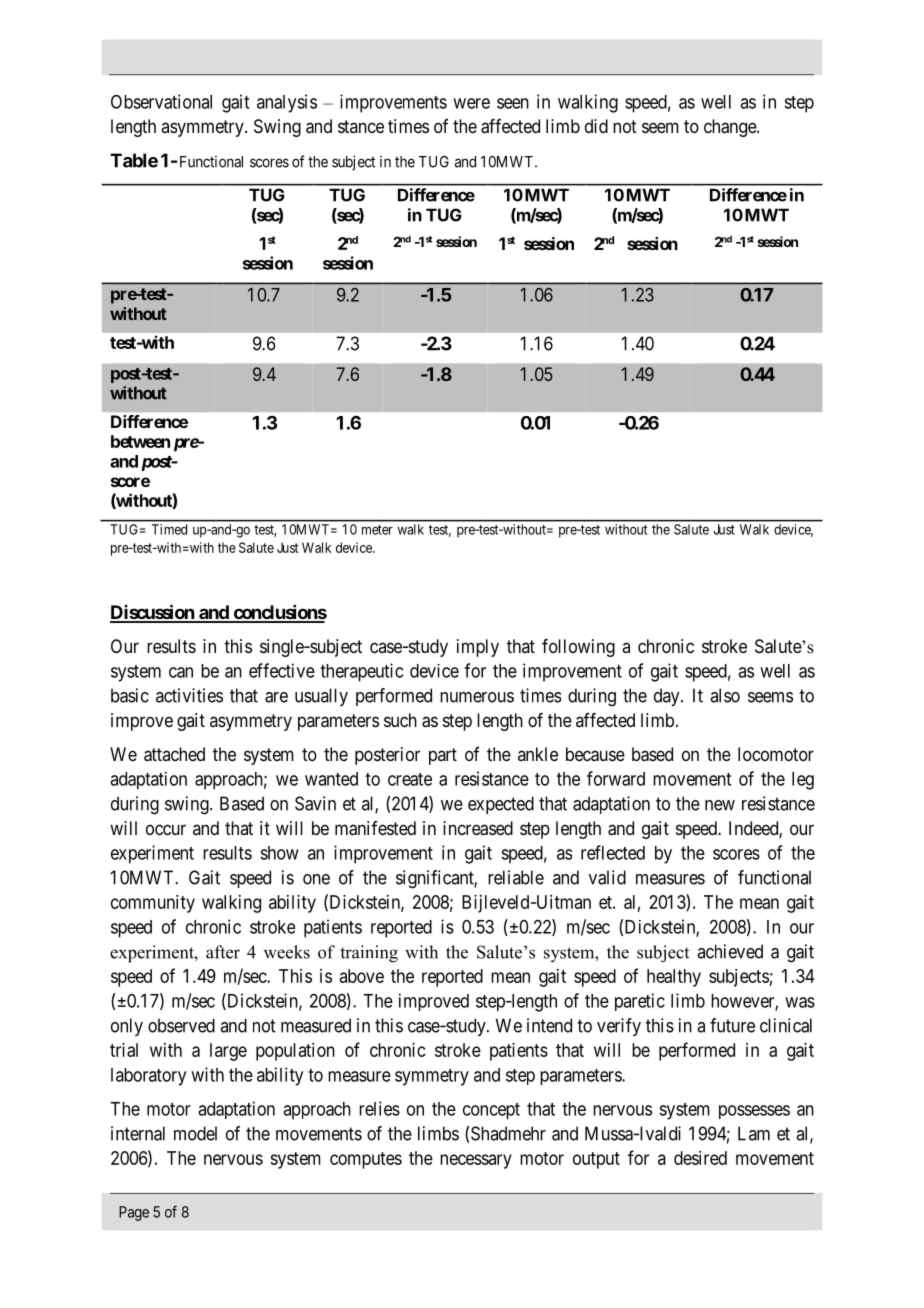 This screenshot has width=924, height=1308. I want to click on Observational, so click(161, 101).
